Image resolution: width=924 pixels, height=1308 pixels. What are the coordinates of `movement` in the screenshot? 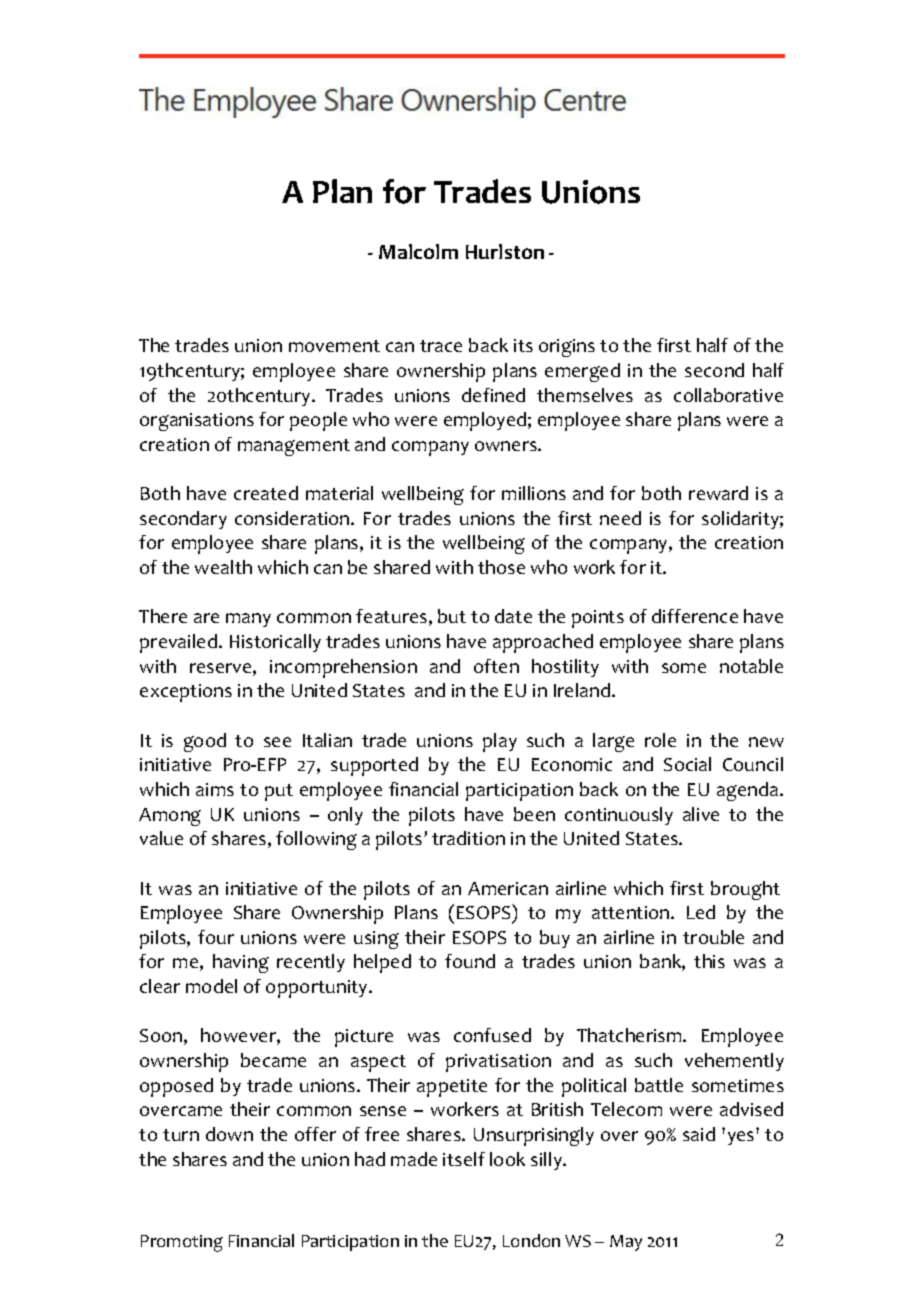 It's located at (334, 346).
